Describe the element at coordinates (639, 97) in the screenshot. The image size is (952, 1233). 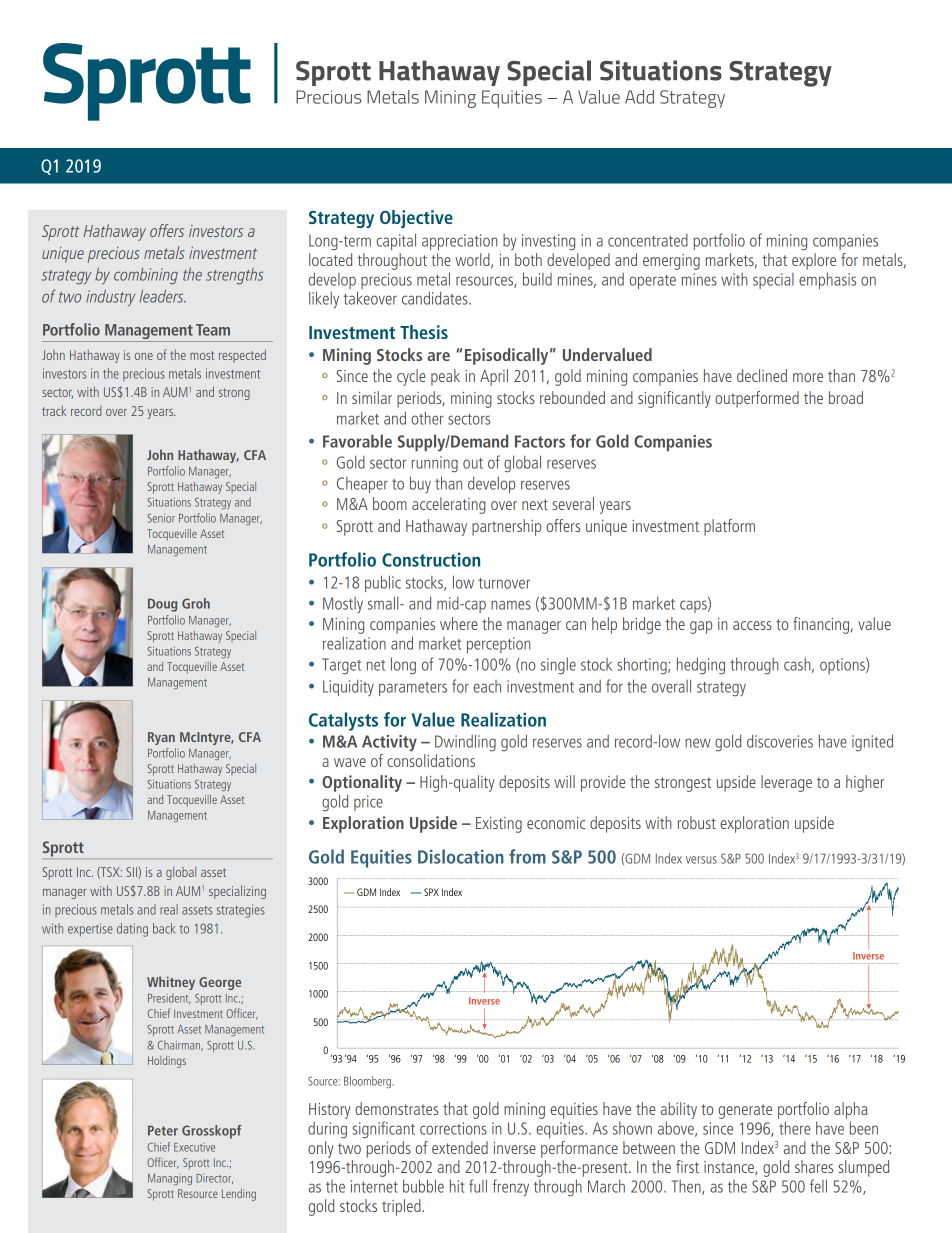
I see `Add` at that location.
